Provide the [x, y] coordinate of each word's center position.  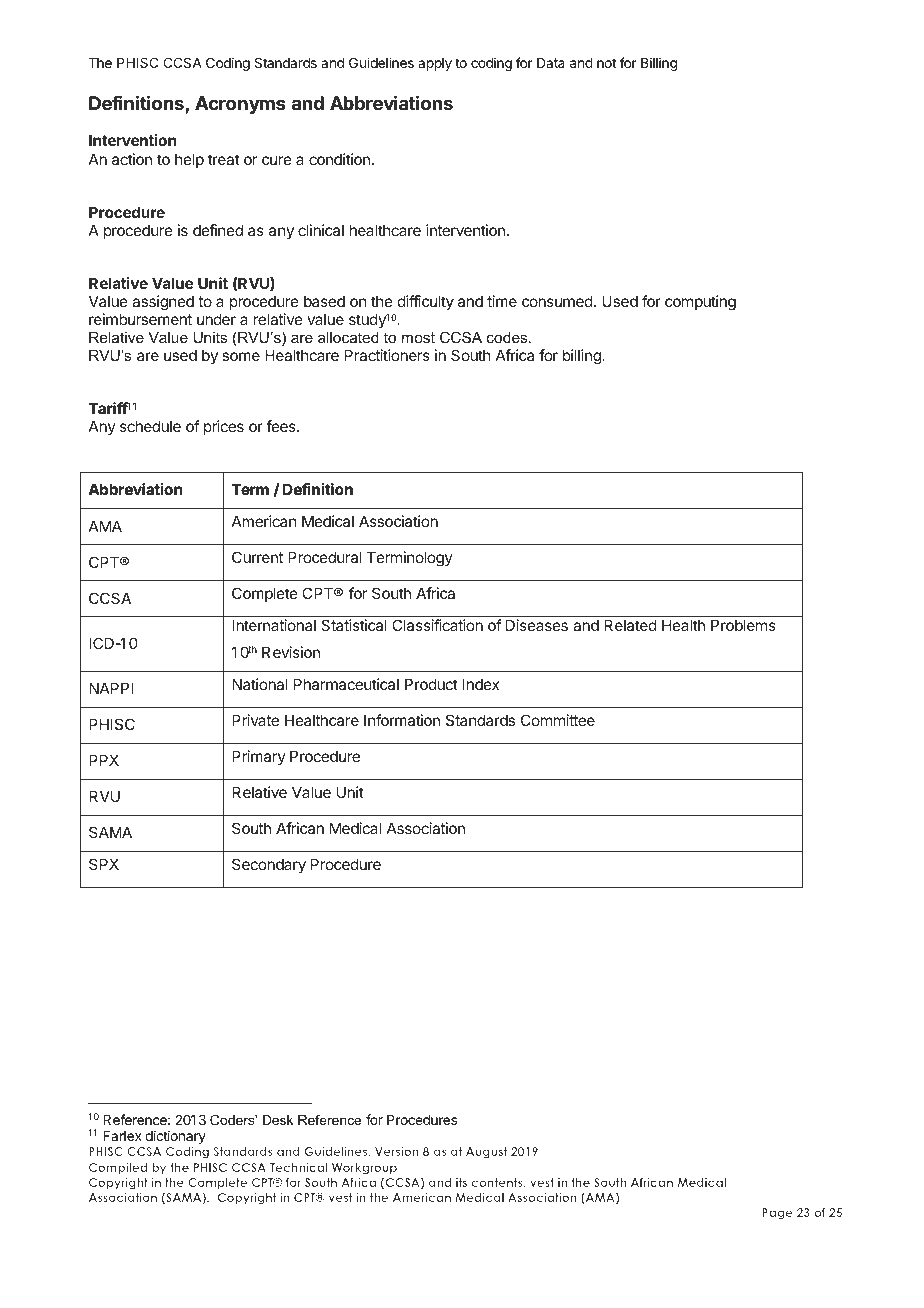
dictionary [175, 1137]
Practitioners [387, 355]
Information [402, 720]
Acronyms [240, 105]
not [606, 63]
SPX [104, 864]
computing [700, 303]
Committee [558, 720]
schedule [150, 426]
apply [435, 64]
